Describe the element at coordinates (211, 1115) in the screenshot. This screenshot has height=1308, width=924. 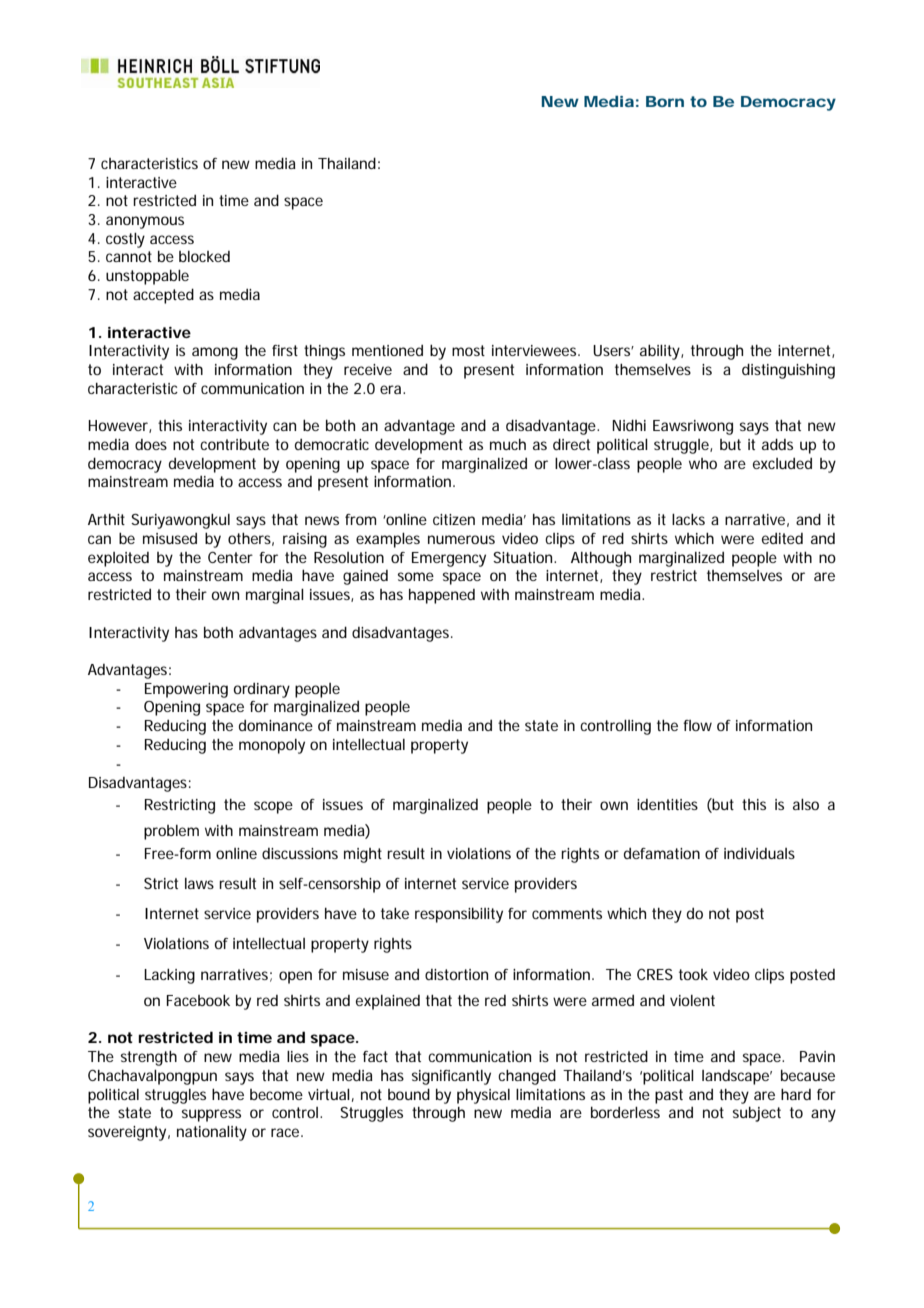
I see `suppress` at that location.
